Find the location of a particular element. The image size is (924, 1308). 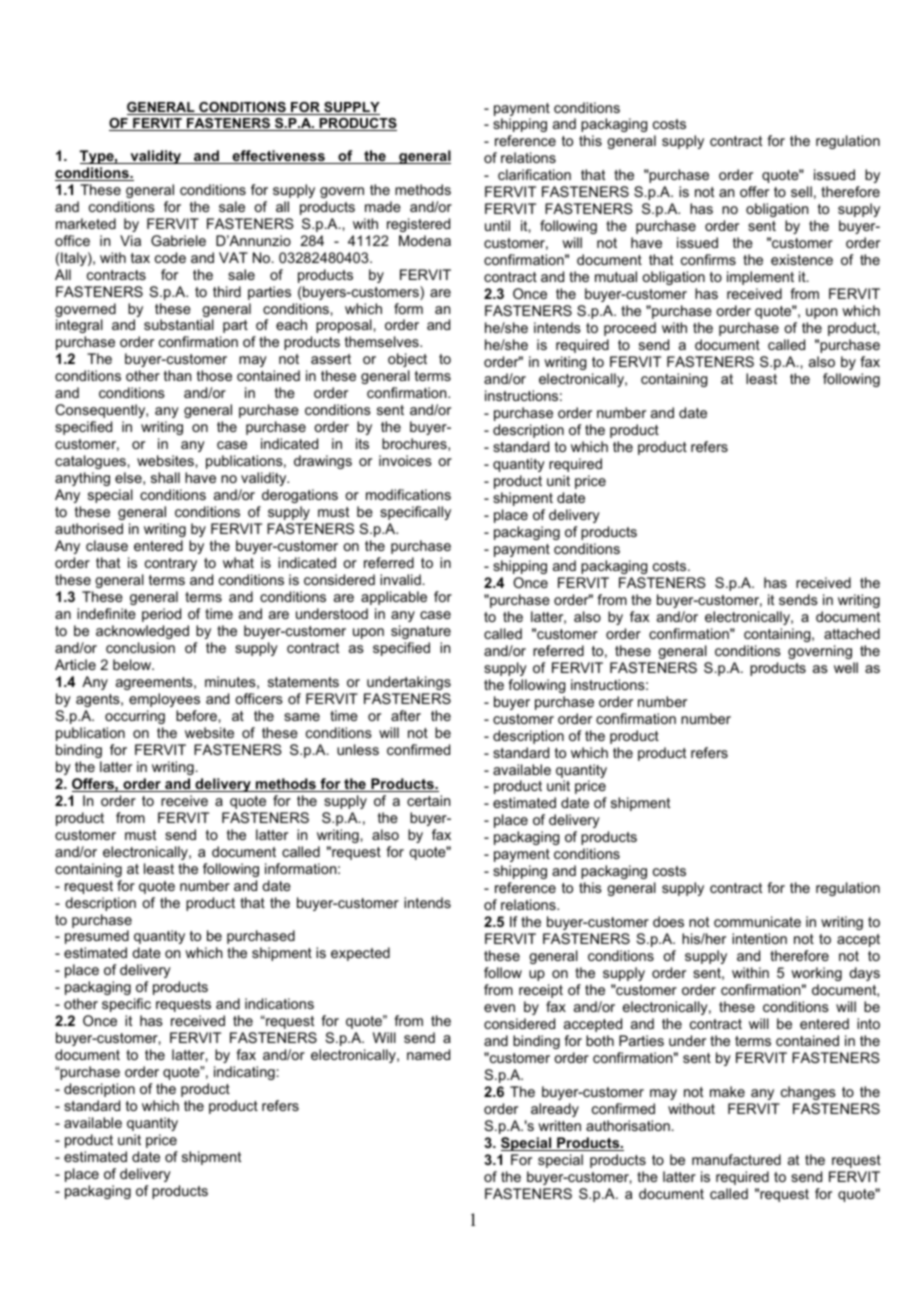

sell is located at coordinates (801, 191).
